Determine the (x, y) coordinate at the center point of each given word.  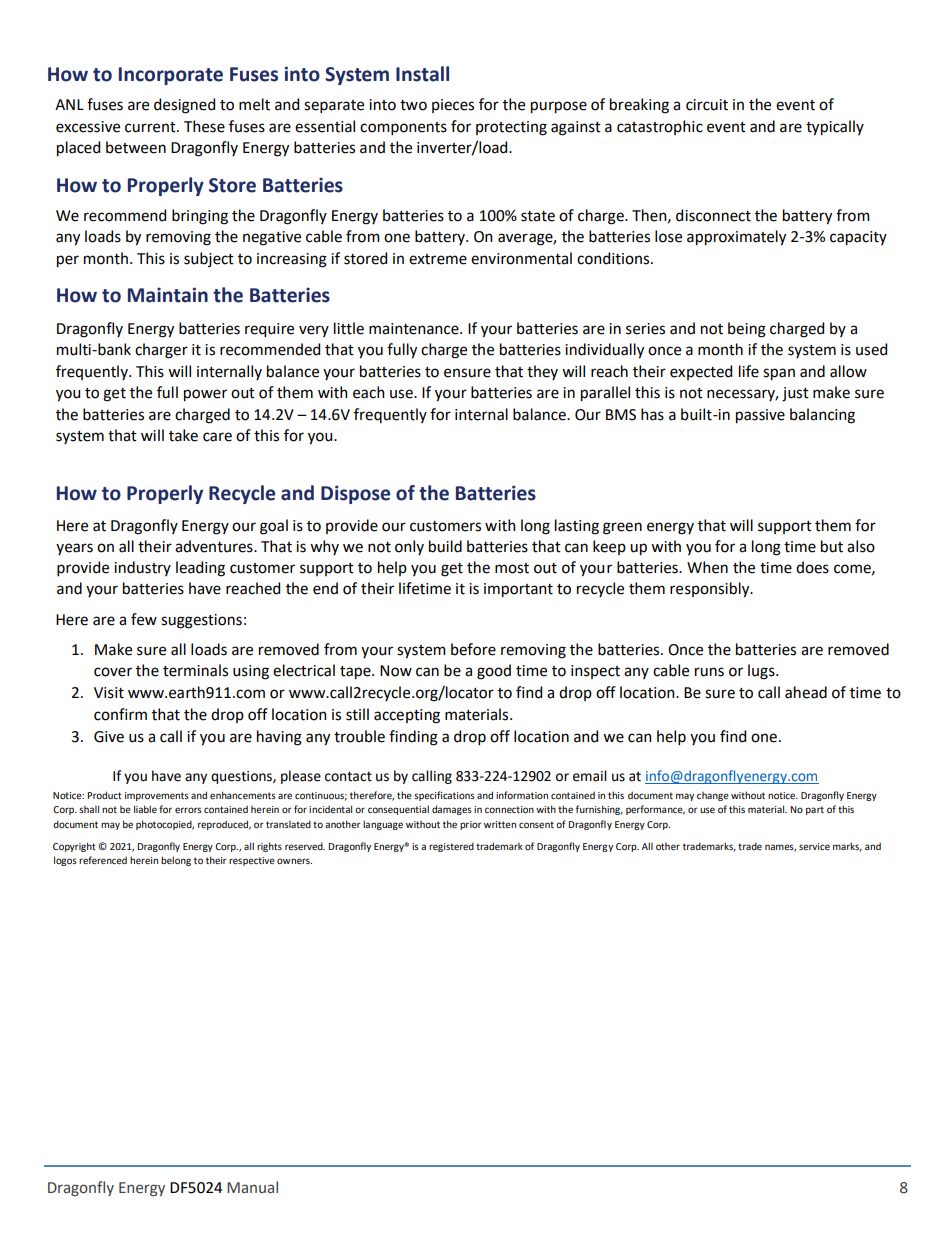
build (445, 546)
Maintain (168, 295)
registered (451, 847)
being (747, 330)
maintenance (415, 329)
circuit (707, 105)
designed (184, 106)
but (832, 546)
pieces (453, 106)
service (814, 846)
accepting (407, 716)
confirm (120, 714)
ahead (806, 692)
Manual (252, 1187)
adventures (215, 546)
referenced (103, 860)
